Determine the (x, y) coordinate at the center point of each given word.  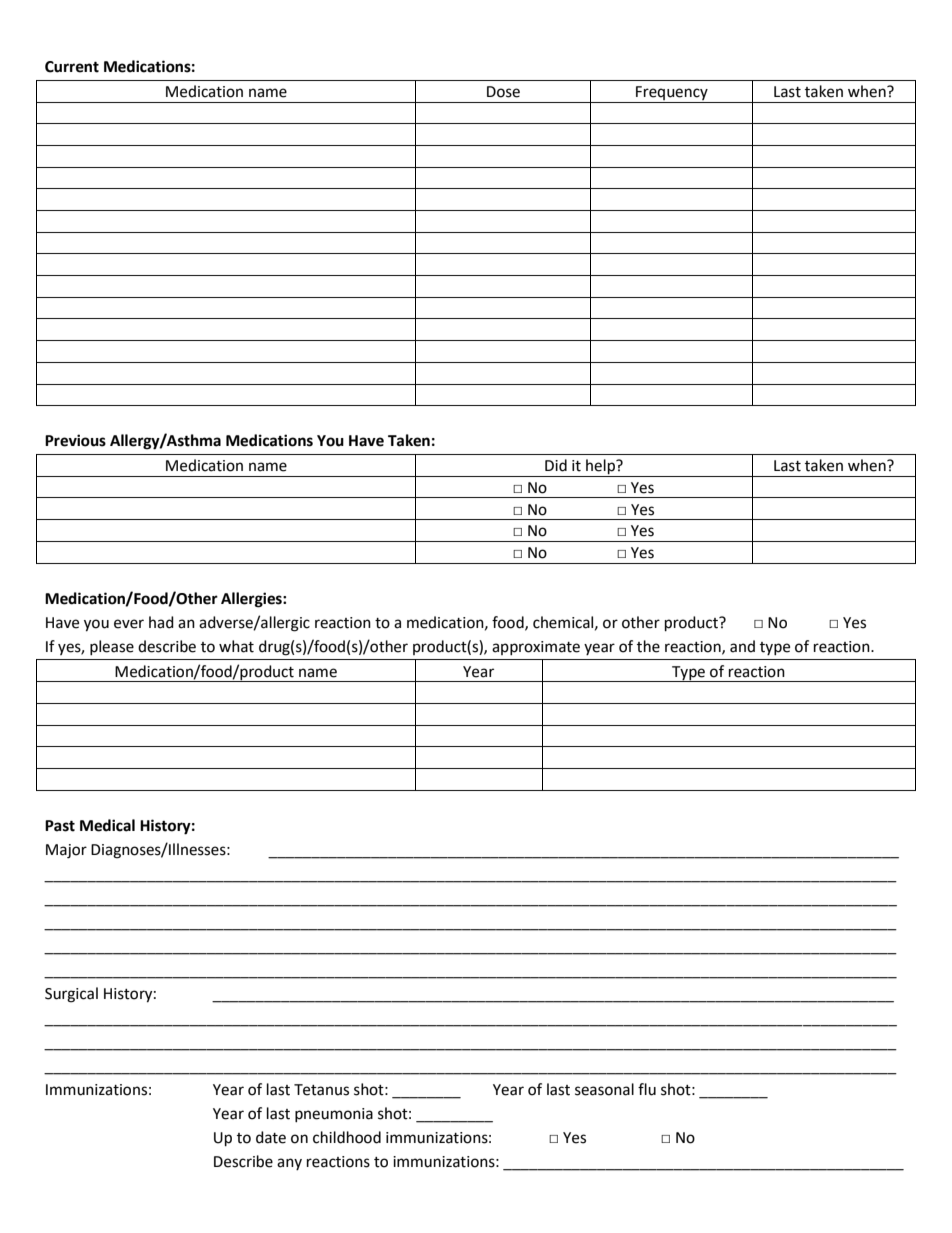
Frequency (672, 94)
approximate (536, 648)
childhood (347, 1137)
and (742, 646)
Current (72, 67)
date (271, 1137)
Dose (503, 92)
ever (129, 624)
